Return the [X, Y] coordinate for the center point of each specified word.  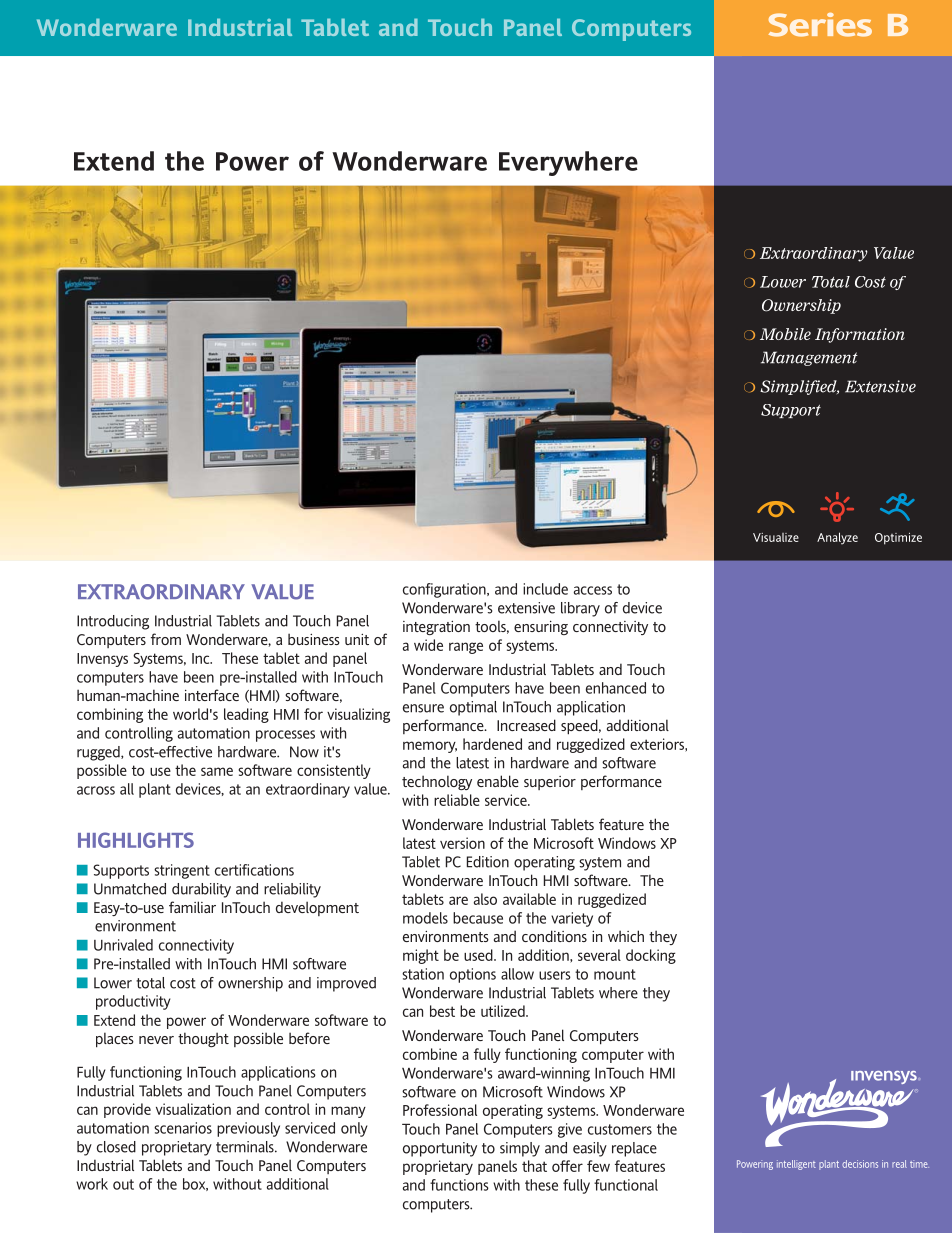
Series [820, 25]
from [166, 639]
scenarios [183, 1128]
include [545, 589]
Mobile [785, 334]
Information [860, 335]
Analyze [837, 538]
